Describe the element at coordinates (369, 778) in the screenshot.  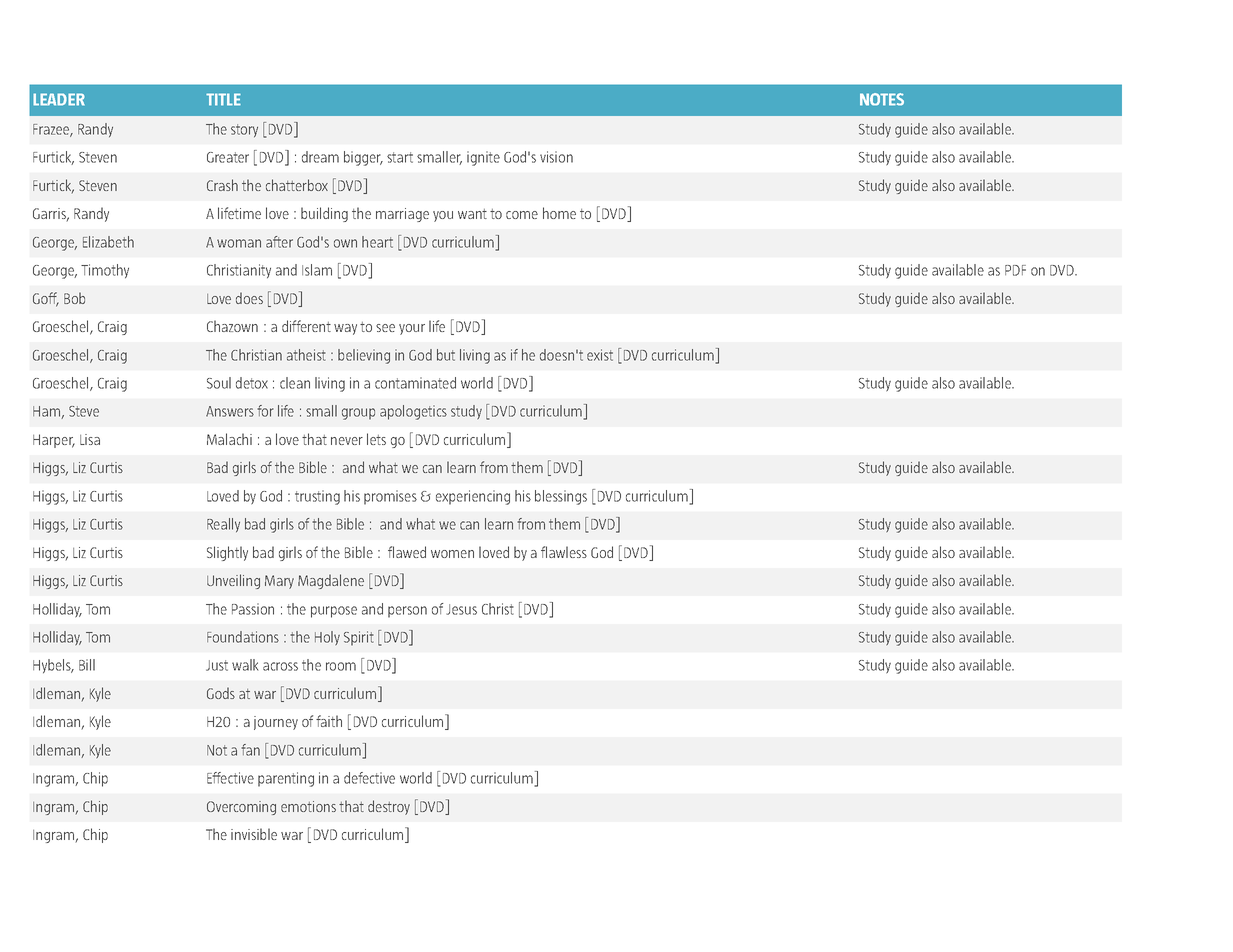
I see `defective` at that location.
